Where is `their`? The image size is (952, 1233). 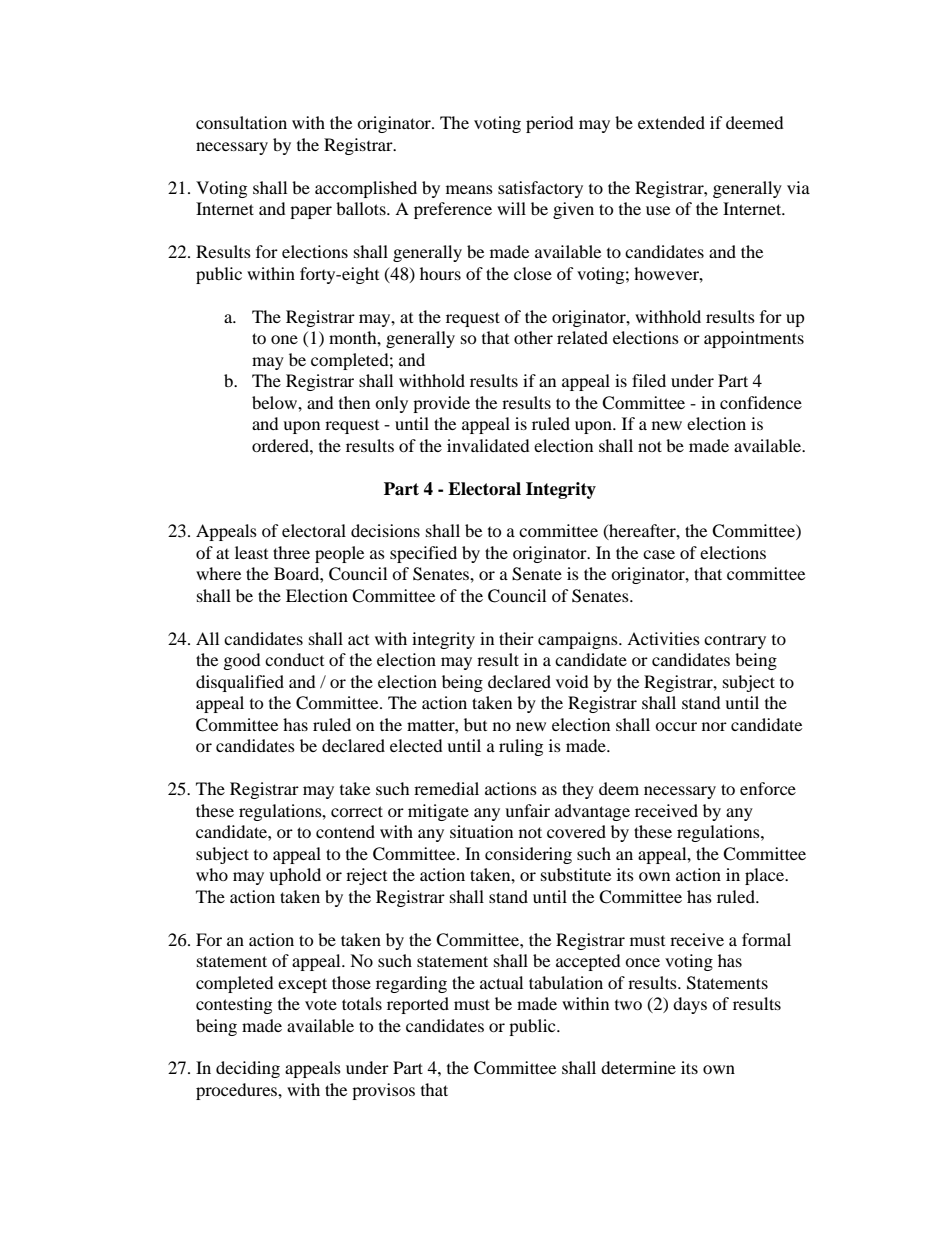 their is located at coordinates (516, 638).
